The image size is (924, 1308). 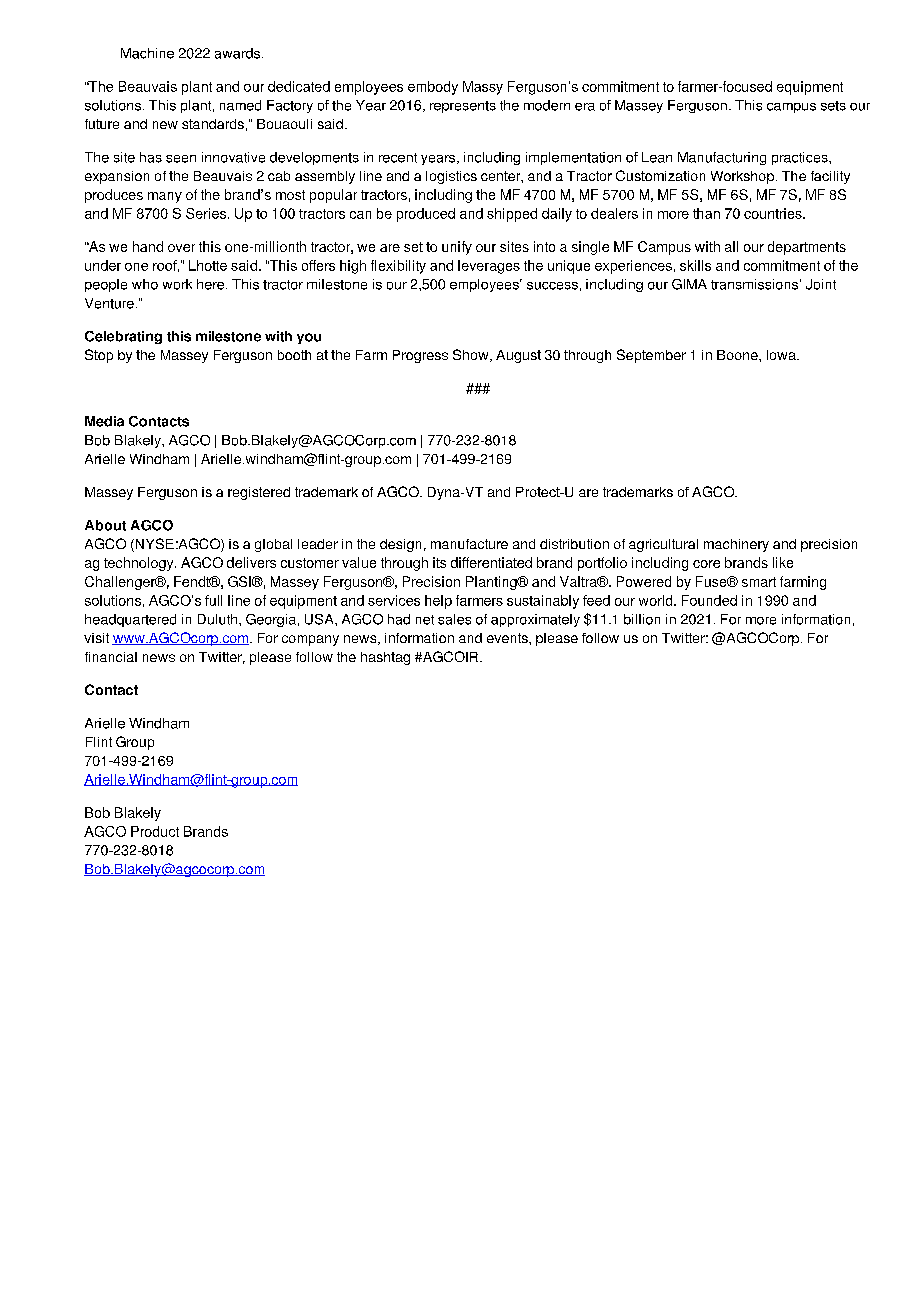 I want to click on awards, so click(x=239, y=53).
